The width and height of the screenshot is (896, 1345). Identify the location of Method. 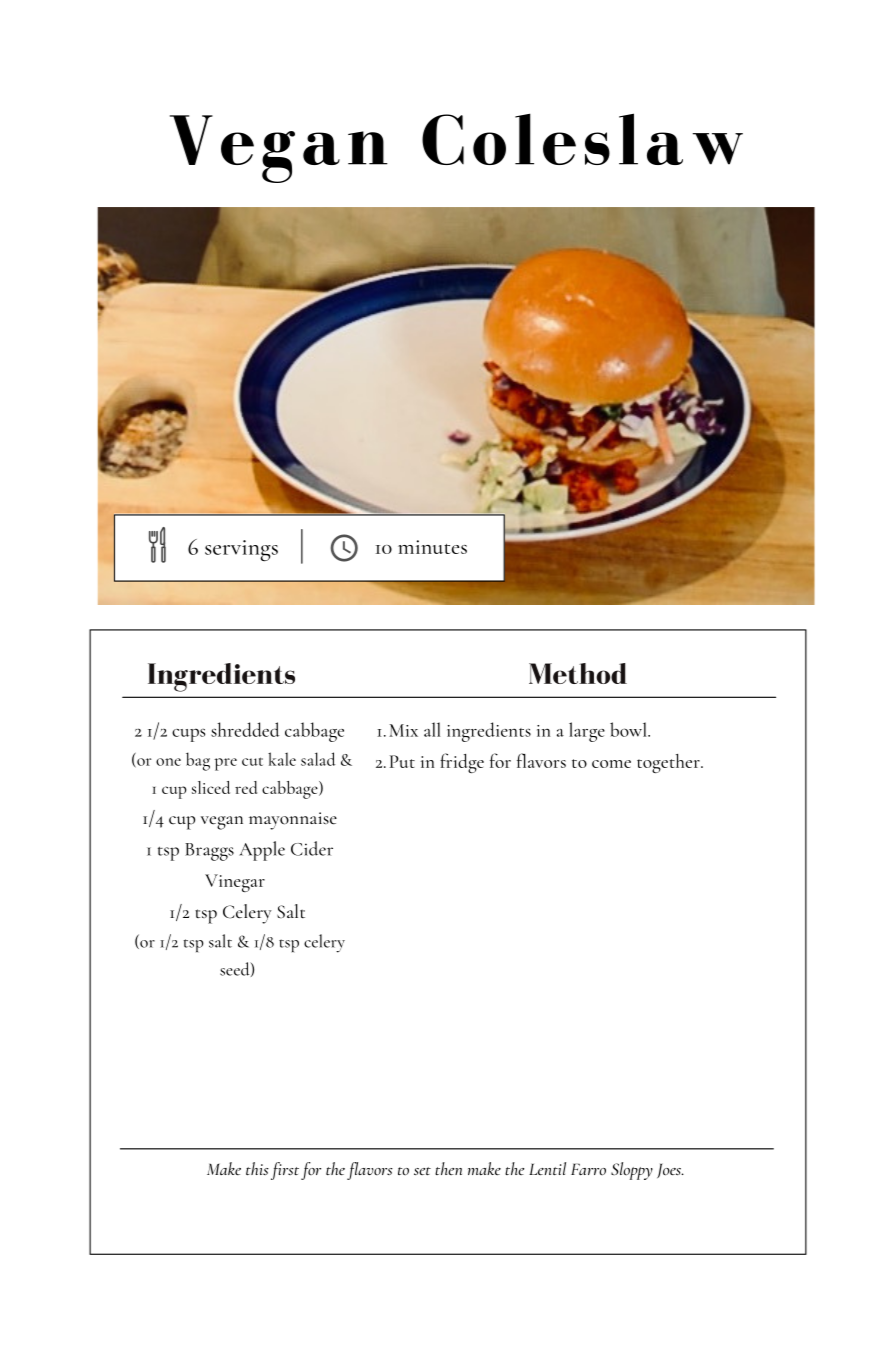
(578, 673).
